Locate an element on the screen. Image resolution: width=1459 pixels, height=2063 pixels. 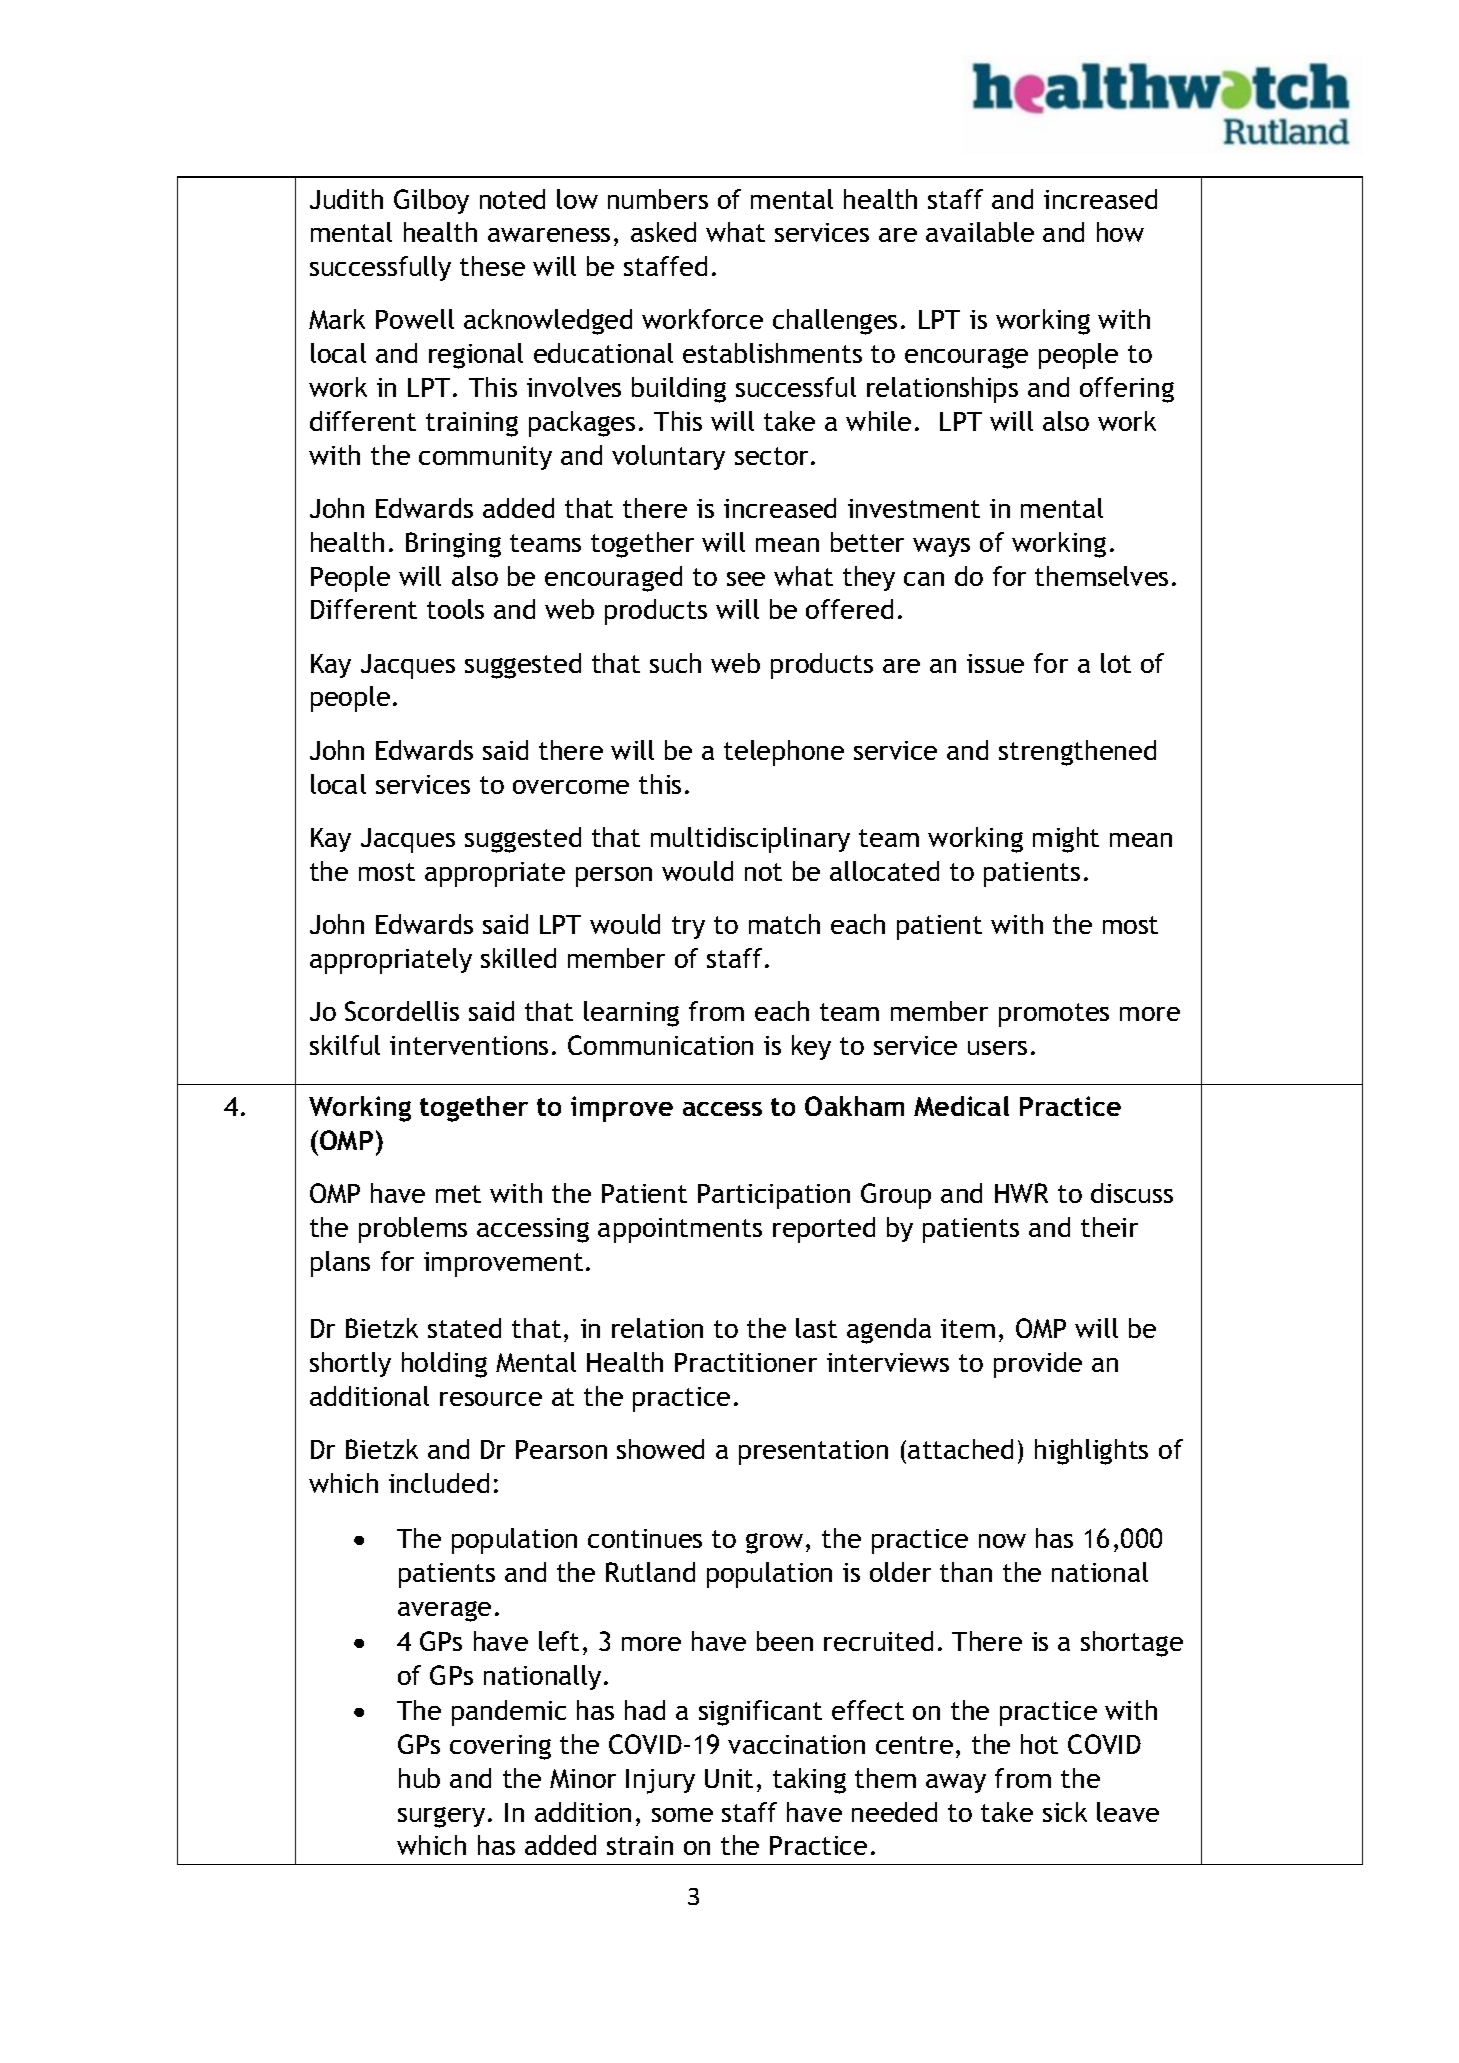
asked is located at coordinates (663, 232).
